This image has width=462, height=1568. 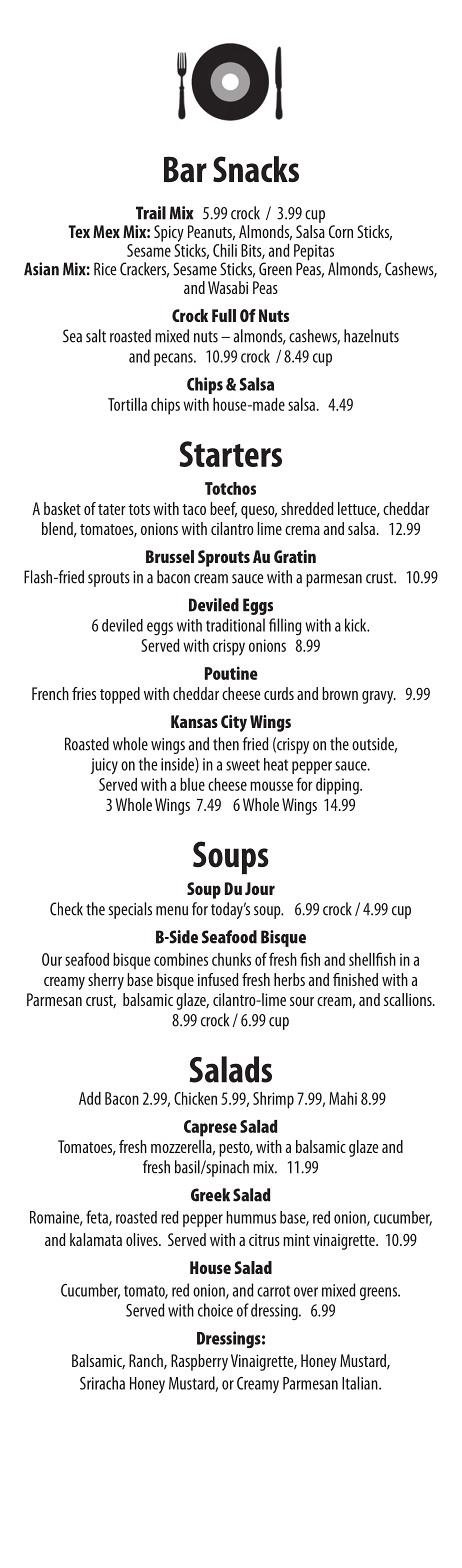 What do you see at coordinates (102, 1383) in the image?
I see `Sriracha` at bounding box center [102, 1383].
